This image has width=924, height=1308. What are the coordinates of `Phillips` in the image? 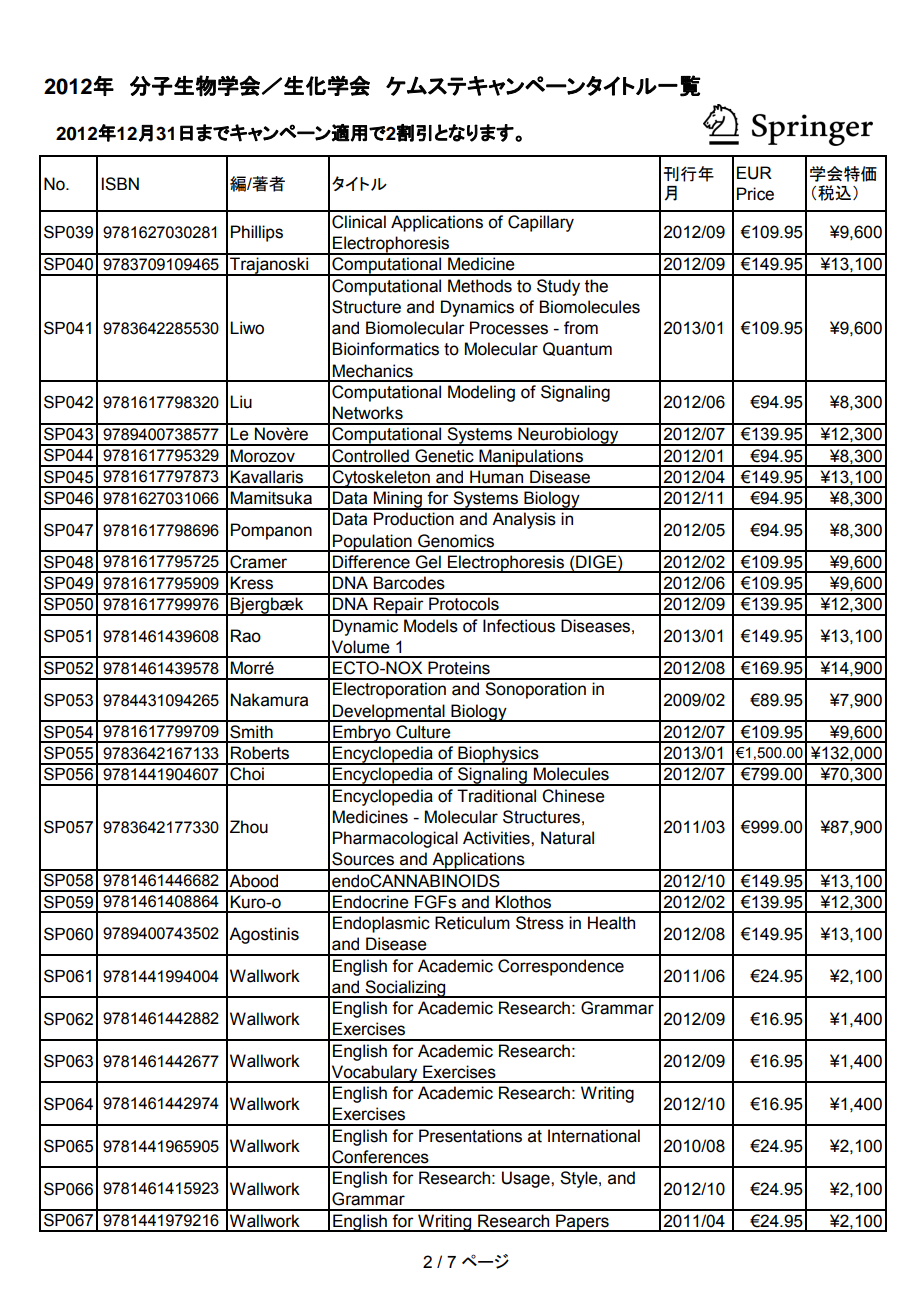 It's located at (257, 233).
